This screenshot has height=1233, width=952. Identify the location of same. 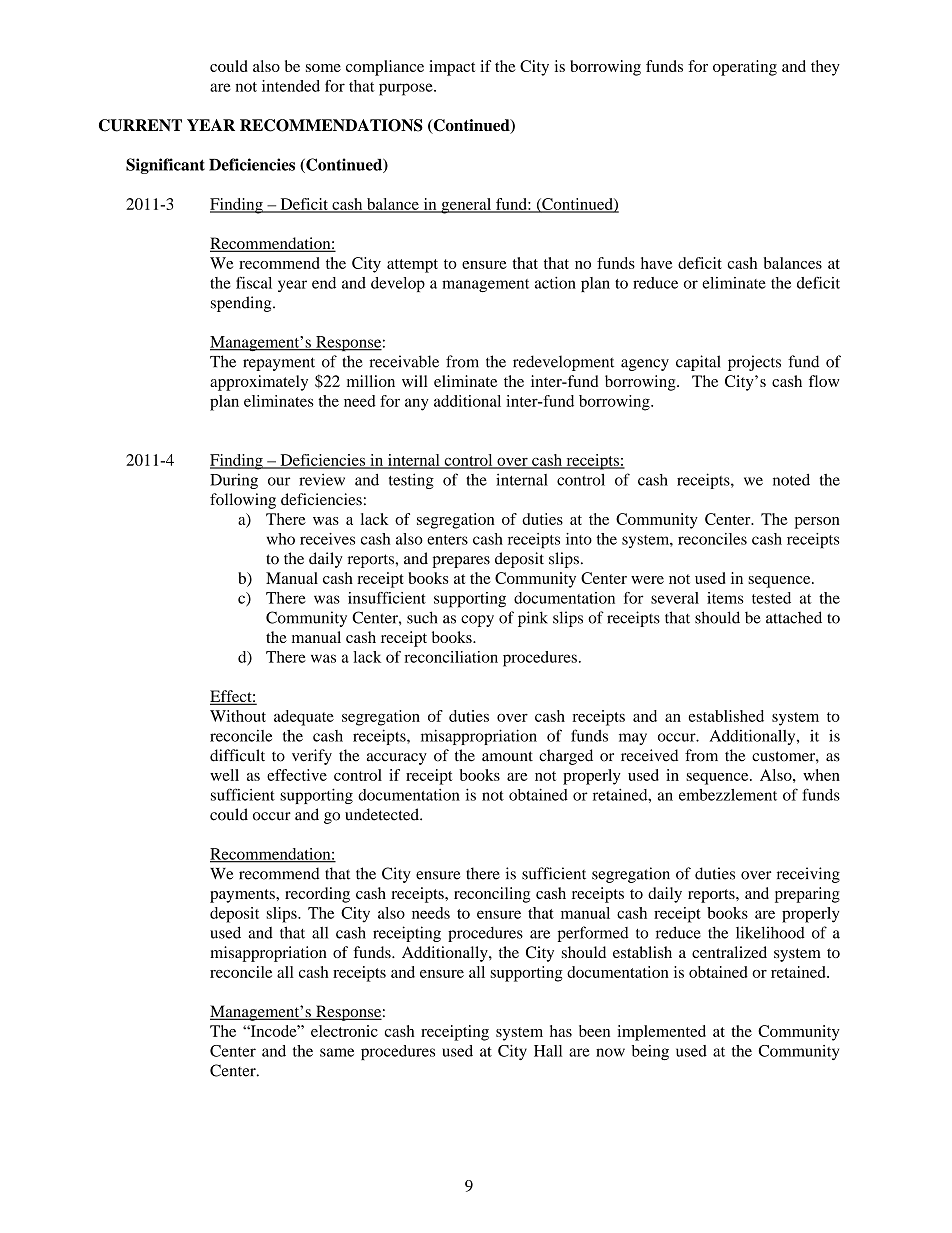
(337, 1052).
